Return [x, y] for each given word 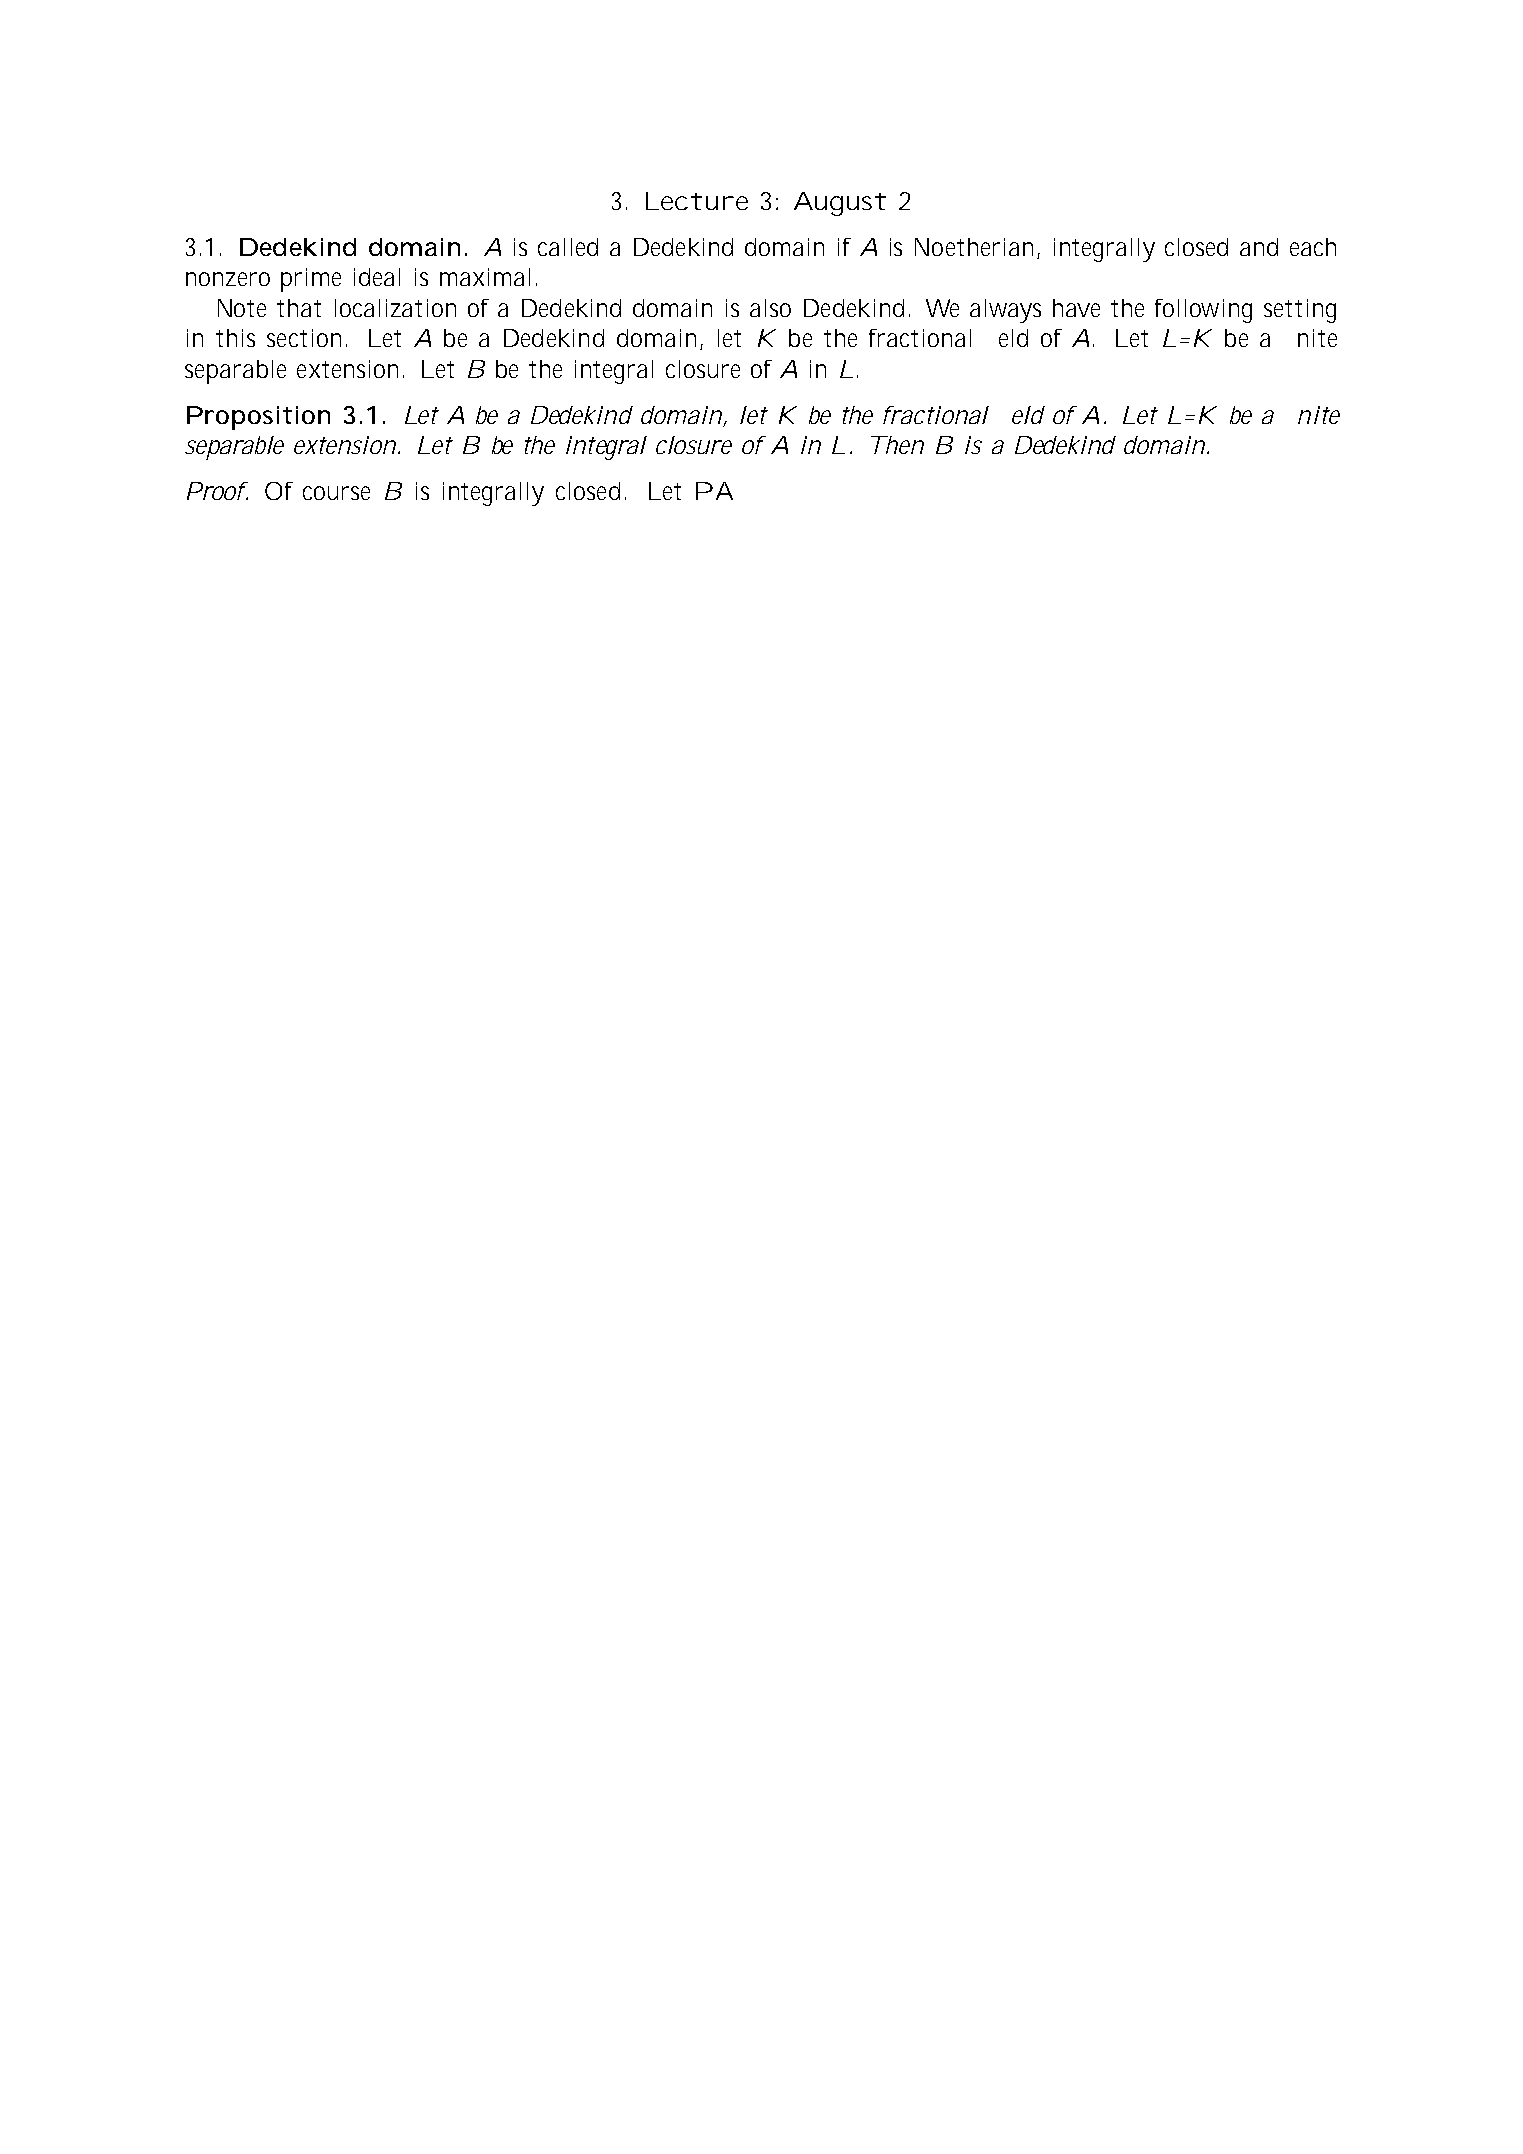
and [1259, 247]
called [568, 247]
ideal [377, 277]
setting [1300, 311]
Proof [216, 491]
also [770, 308]
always [1005, 311]
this [235, 338]
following [1203, 311]
